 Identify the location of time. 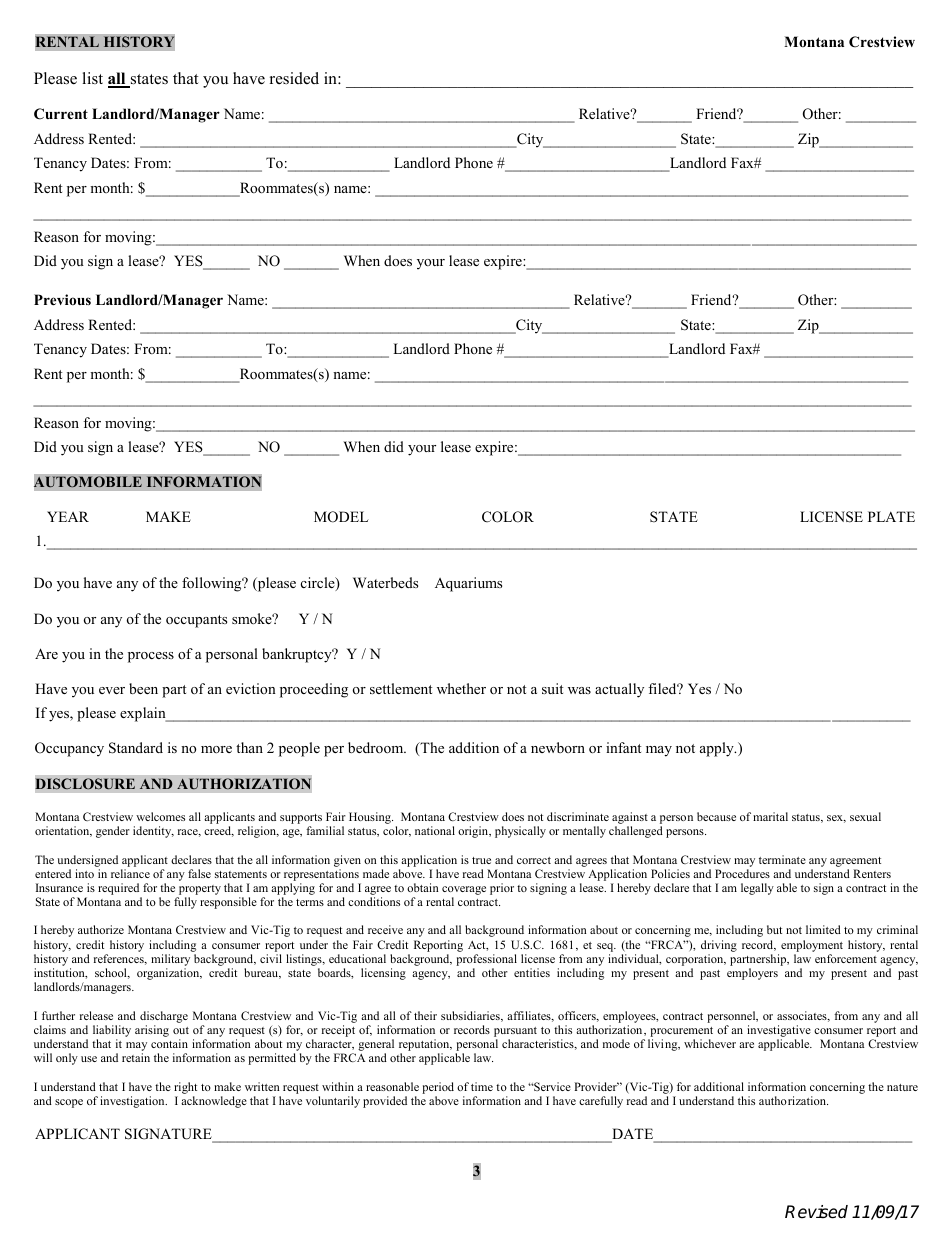
(482, 1086).
